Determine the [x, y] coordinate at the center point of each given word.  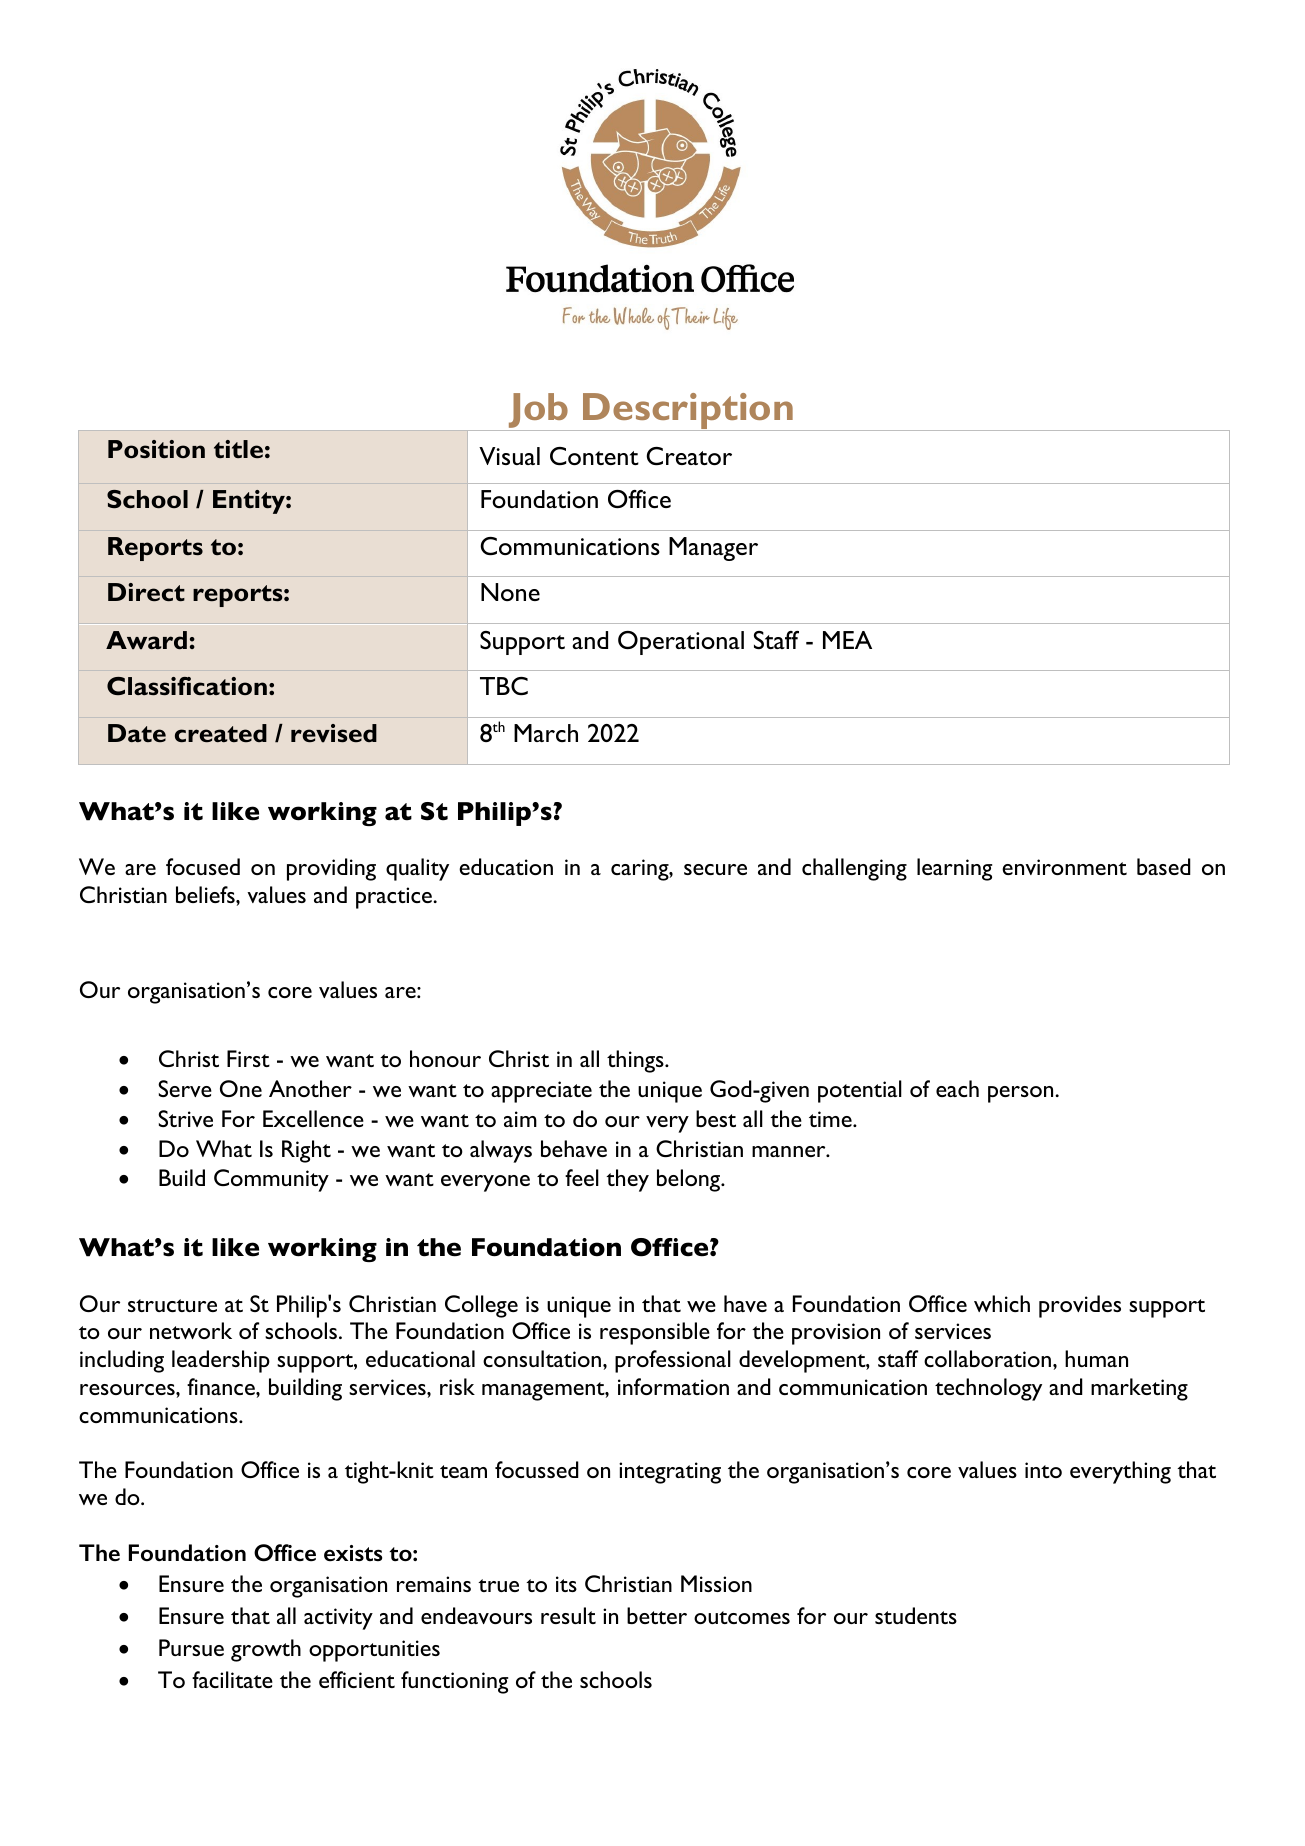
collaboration [989, 1358]
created [221, 733]
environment [1064, 867]
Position [156, 449]
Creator [689, 456]
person [1022, 1094]
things [636, 1061]
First [248, 1058]
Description [688, 412]
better [657, 1615]
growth [266, 1650]
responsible [655, 1333]
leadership [221, 1361]
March [546, 733]
